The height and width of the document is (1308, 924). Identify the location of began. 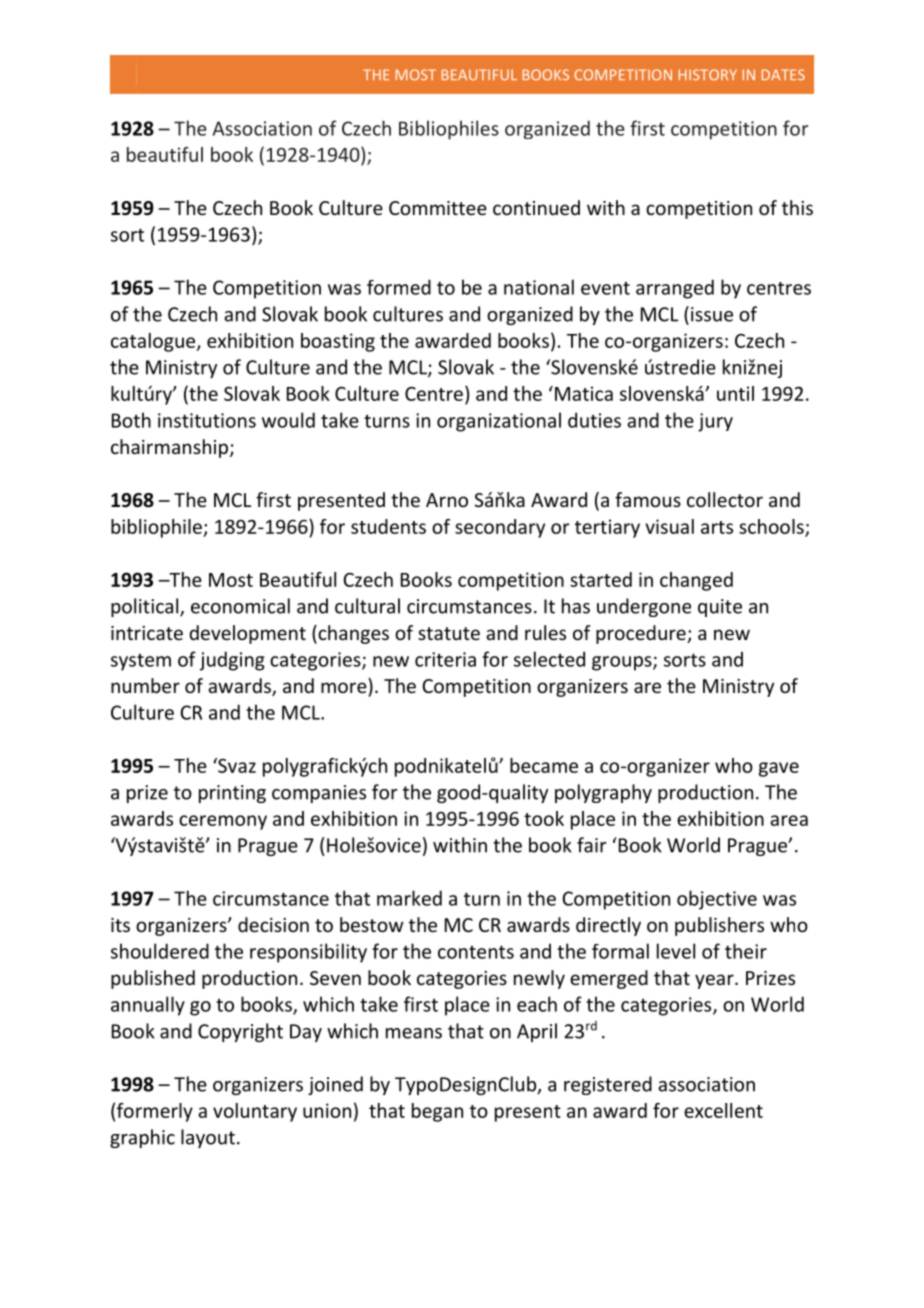
(437, 1112).
